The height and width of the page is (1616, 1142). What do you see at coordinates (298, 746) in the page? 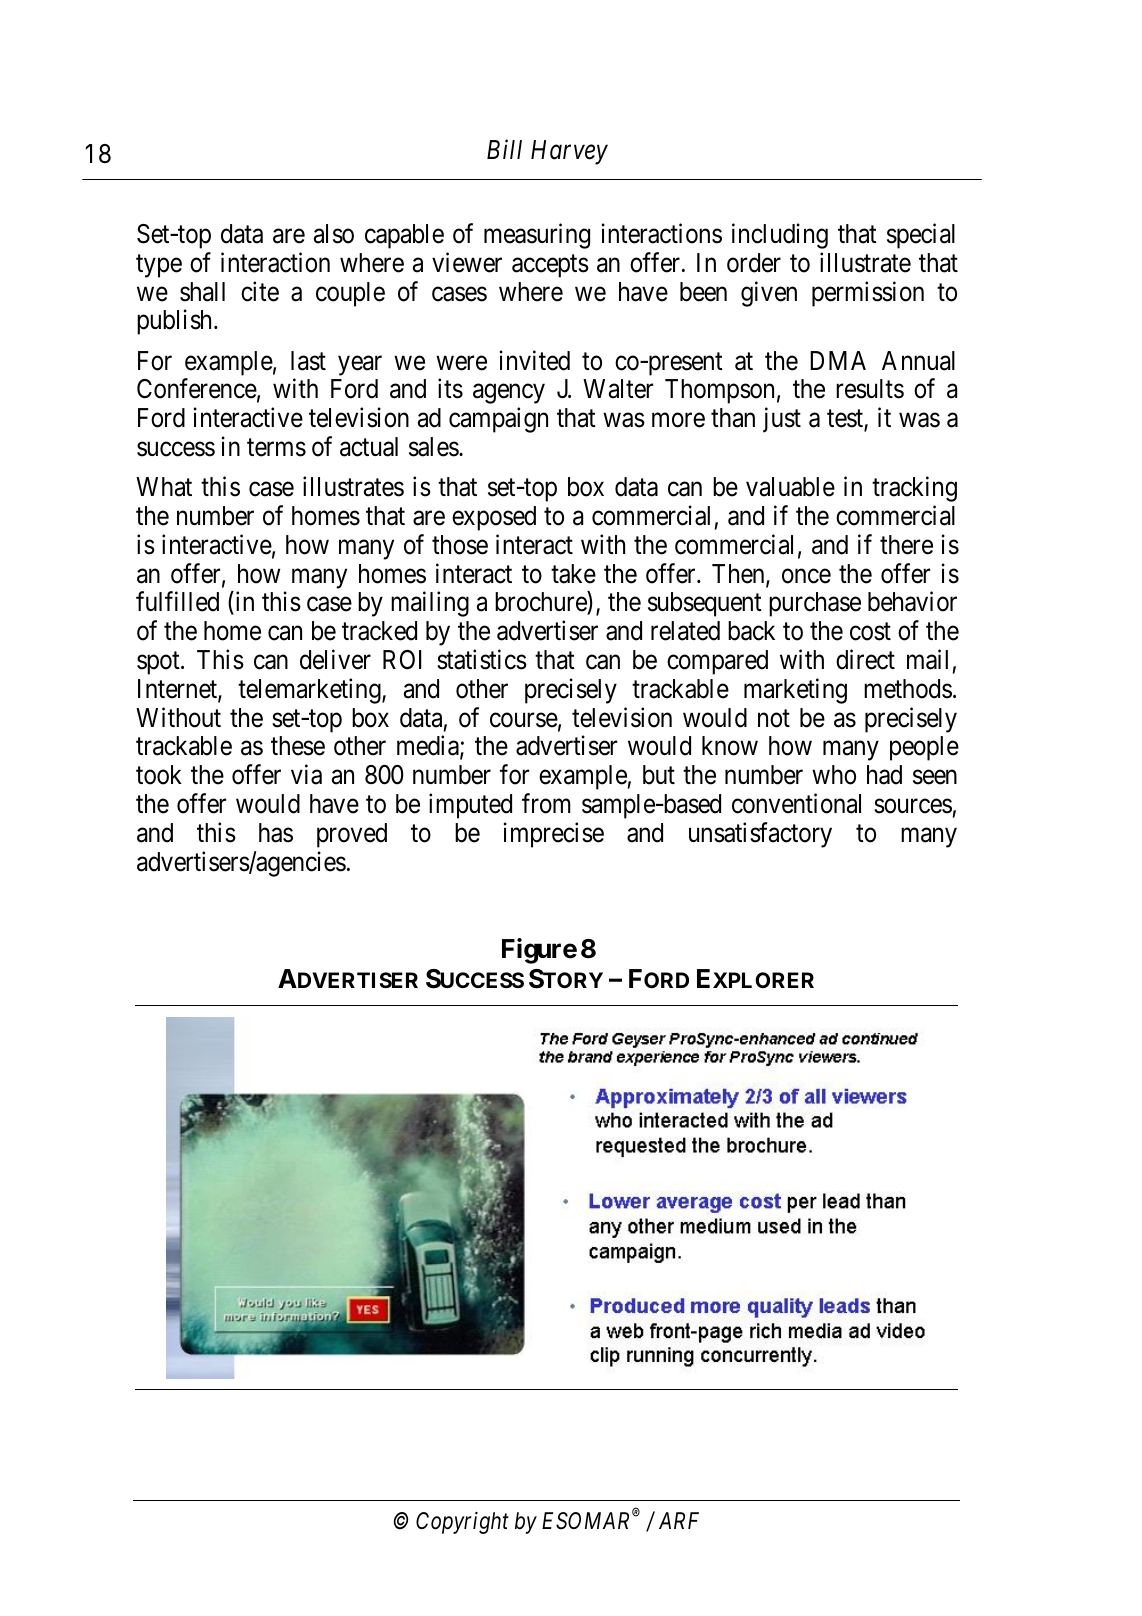
I see `these` at bounding box center [298, 746].
